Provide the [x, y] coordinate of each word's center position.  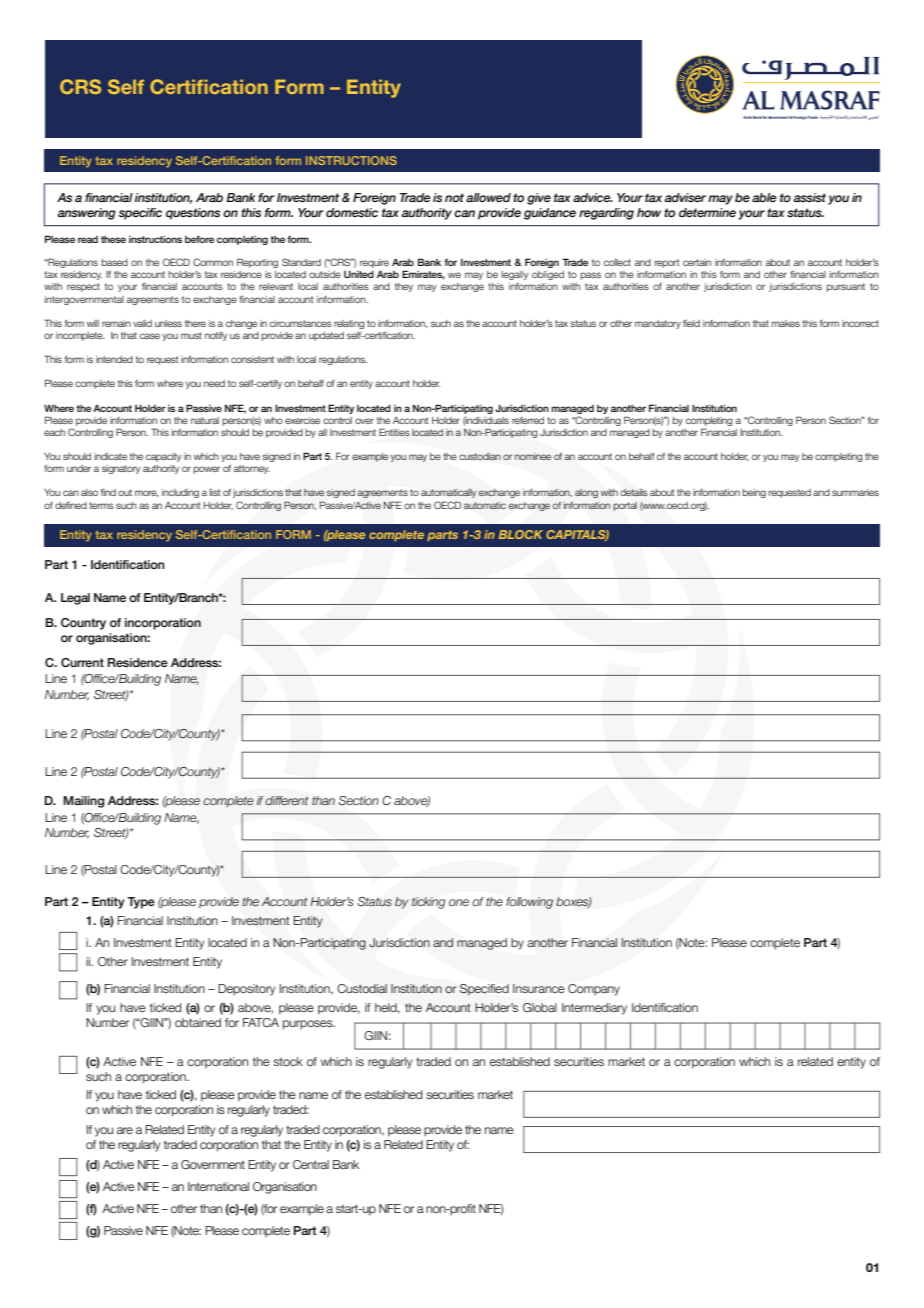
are [125, 1130]
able [764, 197]
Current [82, 663]
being [754, 493]
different [286, 800]
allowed [488, 197]
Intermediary [594, 1009]
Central [311, 1164]
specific [140, 214]
